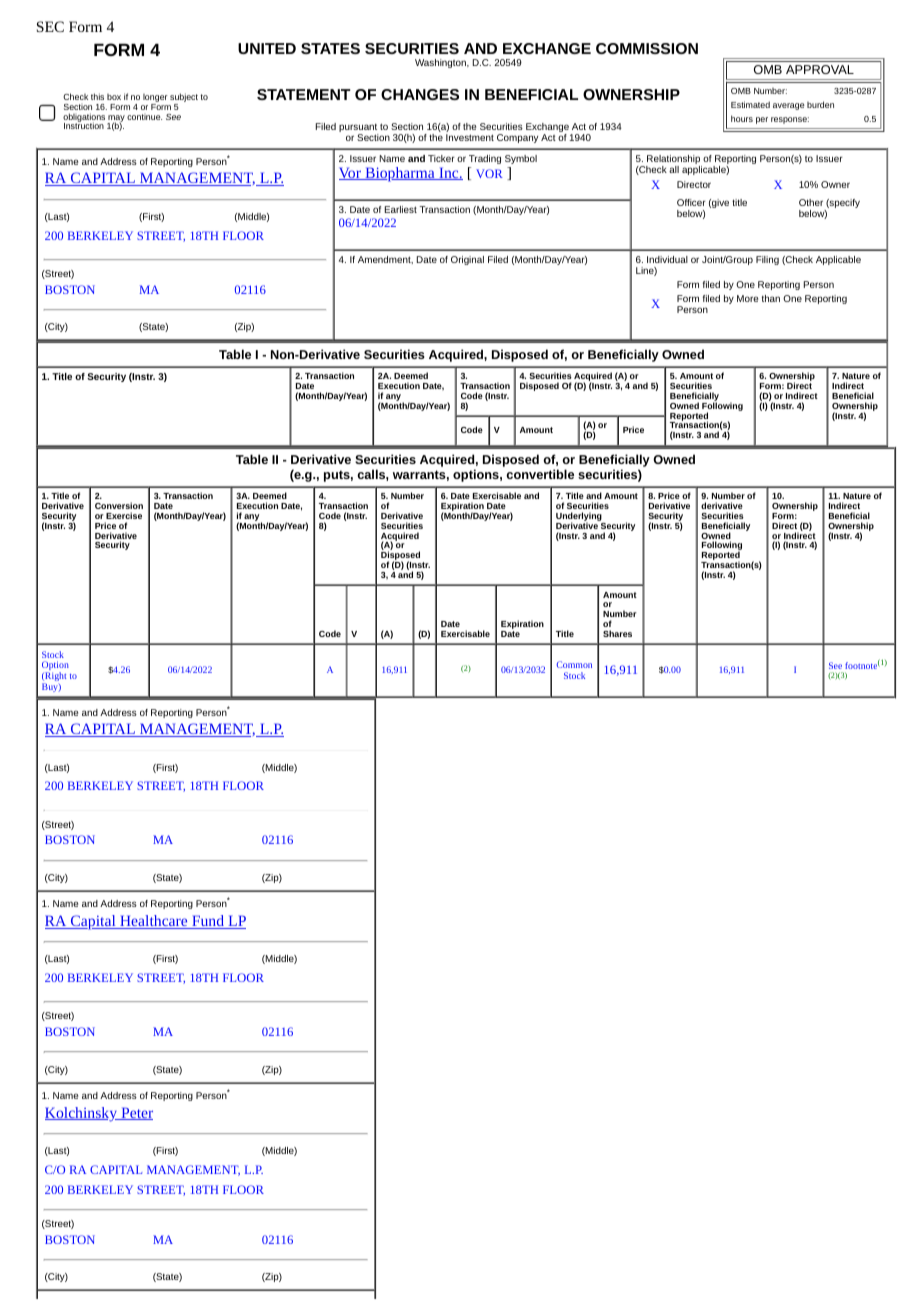 This screenshot has height=1308, width=924. What do you see at coordinates (124, 515) in the screenshot?
I see `Exercise` at bounding box center [124, 515].
